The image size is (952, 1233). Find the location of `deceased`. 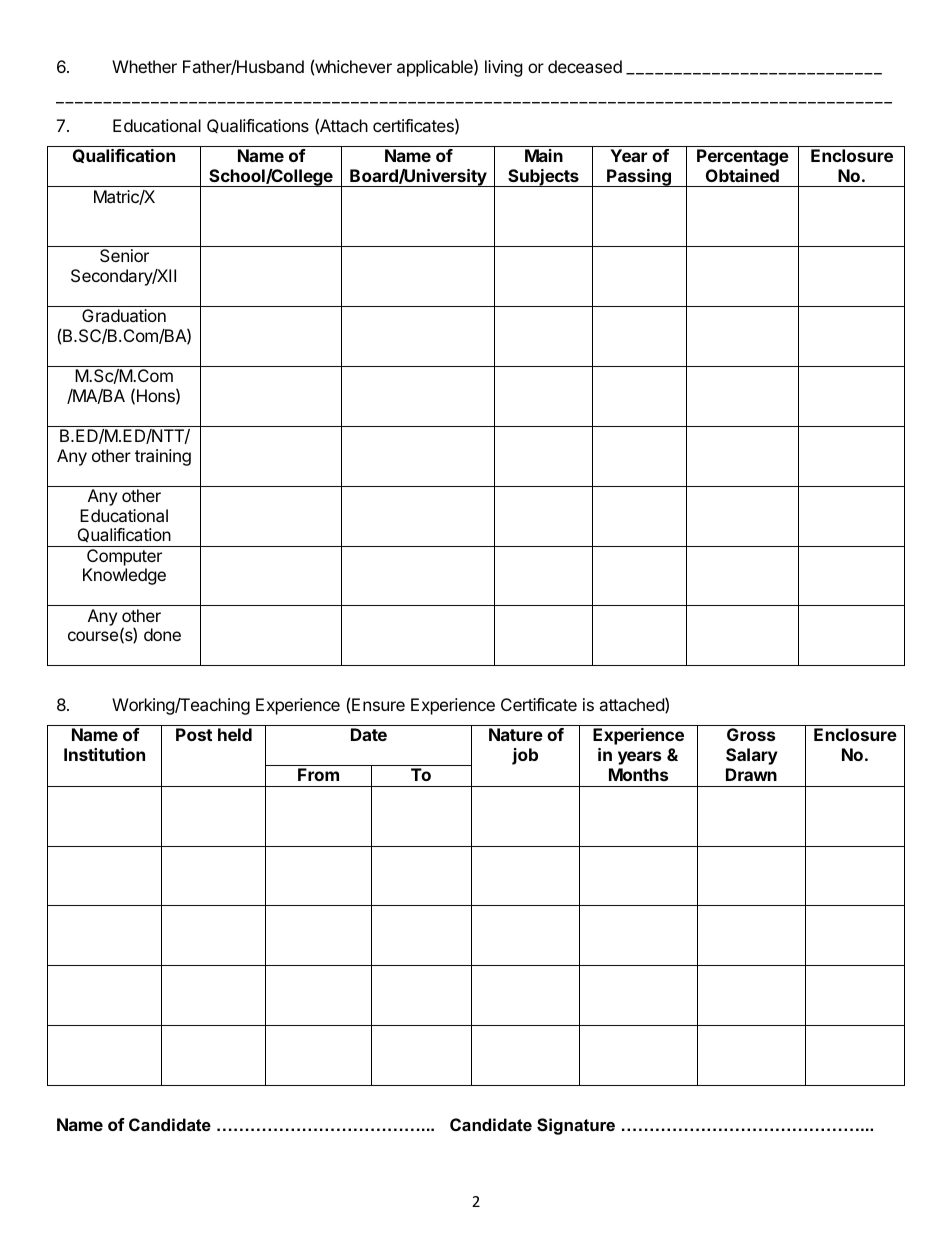

deceased is located at coordinates (585, 66).
